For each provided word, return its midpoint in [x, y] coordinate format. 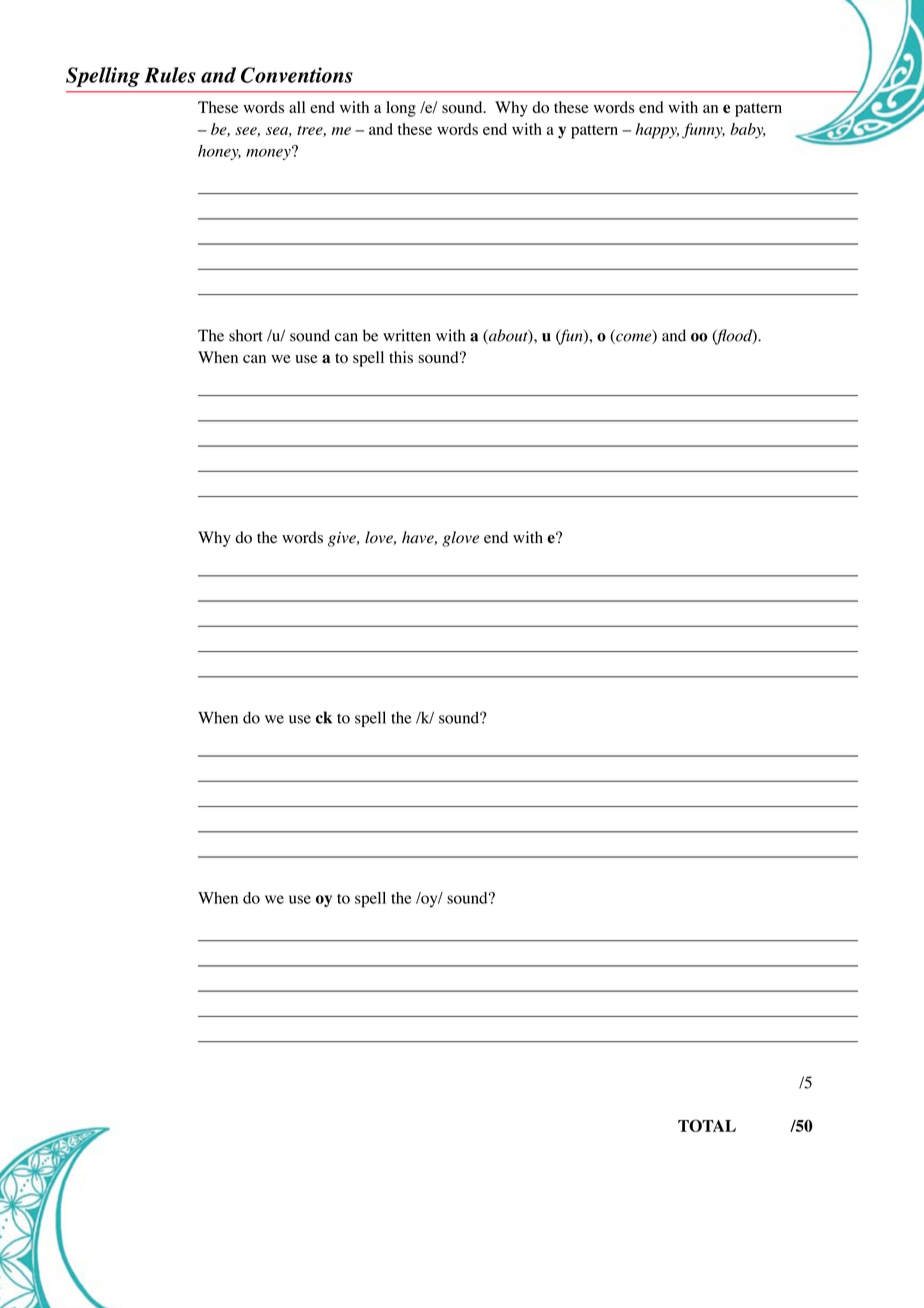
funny [703, 131]
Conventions [297, 75]
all [297, 107]
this [401, 357]
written [407, 335]
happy [657, 131]
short [246, 335]
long [401, 109]
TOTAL [707, 1125]
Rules [170, 75]
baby [747, 131]
